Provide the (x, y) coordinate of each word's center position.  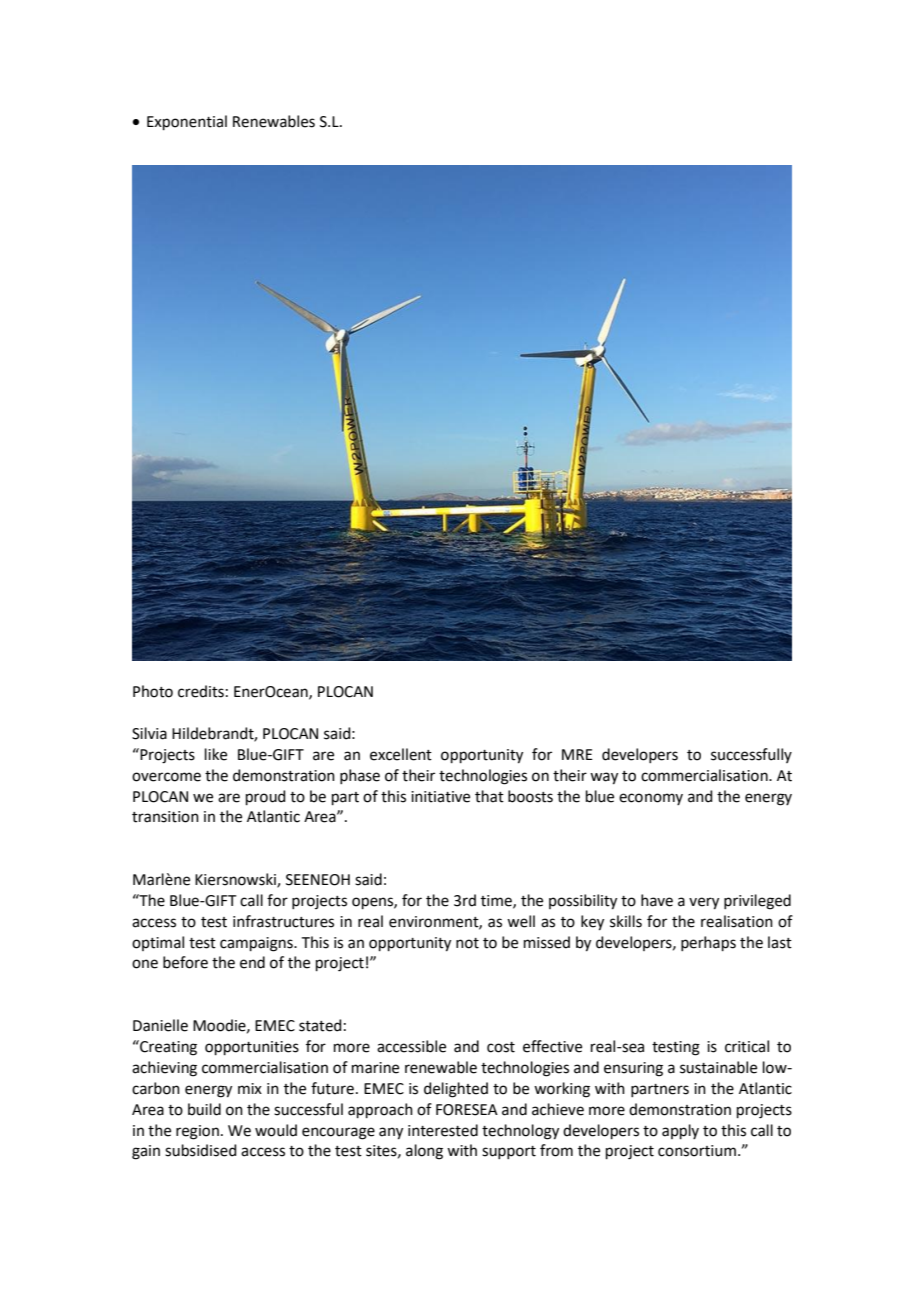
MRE (577, 754)
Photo (153, 691)
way (604, 778)
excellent (401, 754)
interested (443, 1130)
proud (266, 797)
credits (201, 691)
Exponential (187, 122)
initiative (440, 797)
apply (680, 1131)
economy (651, 799)
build (204, 1109)
